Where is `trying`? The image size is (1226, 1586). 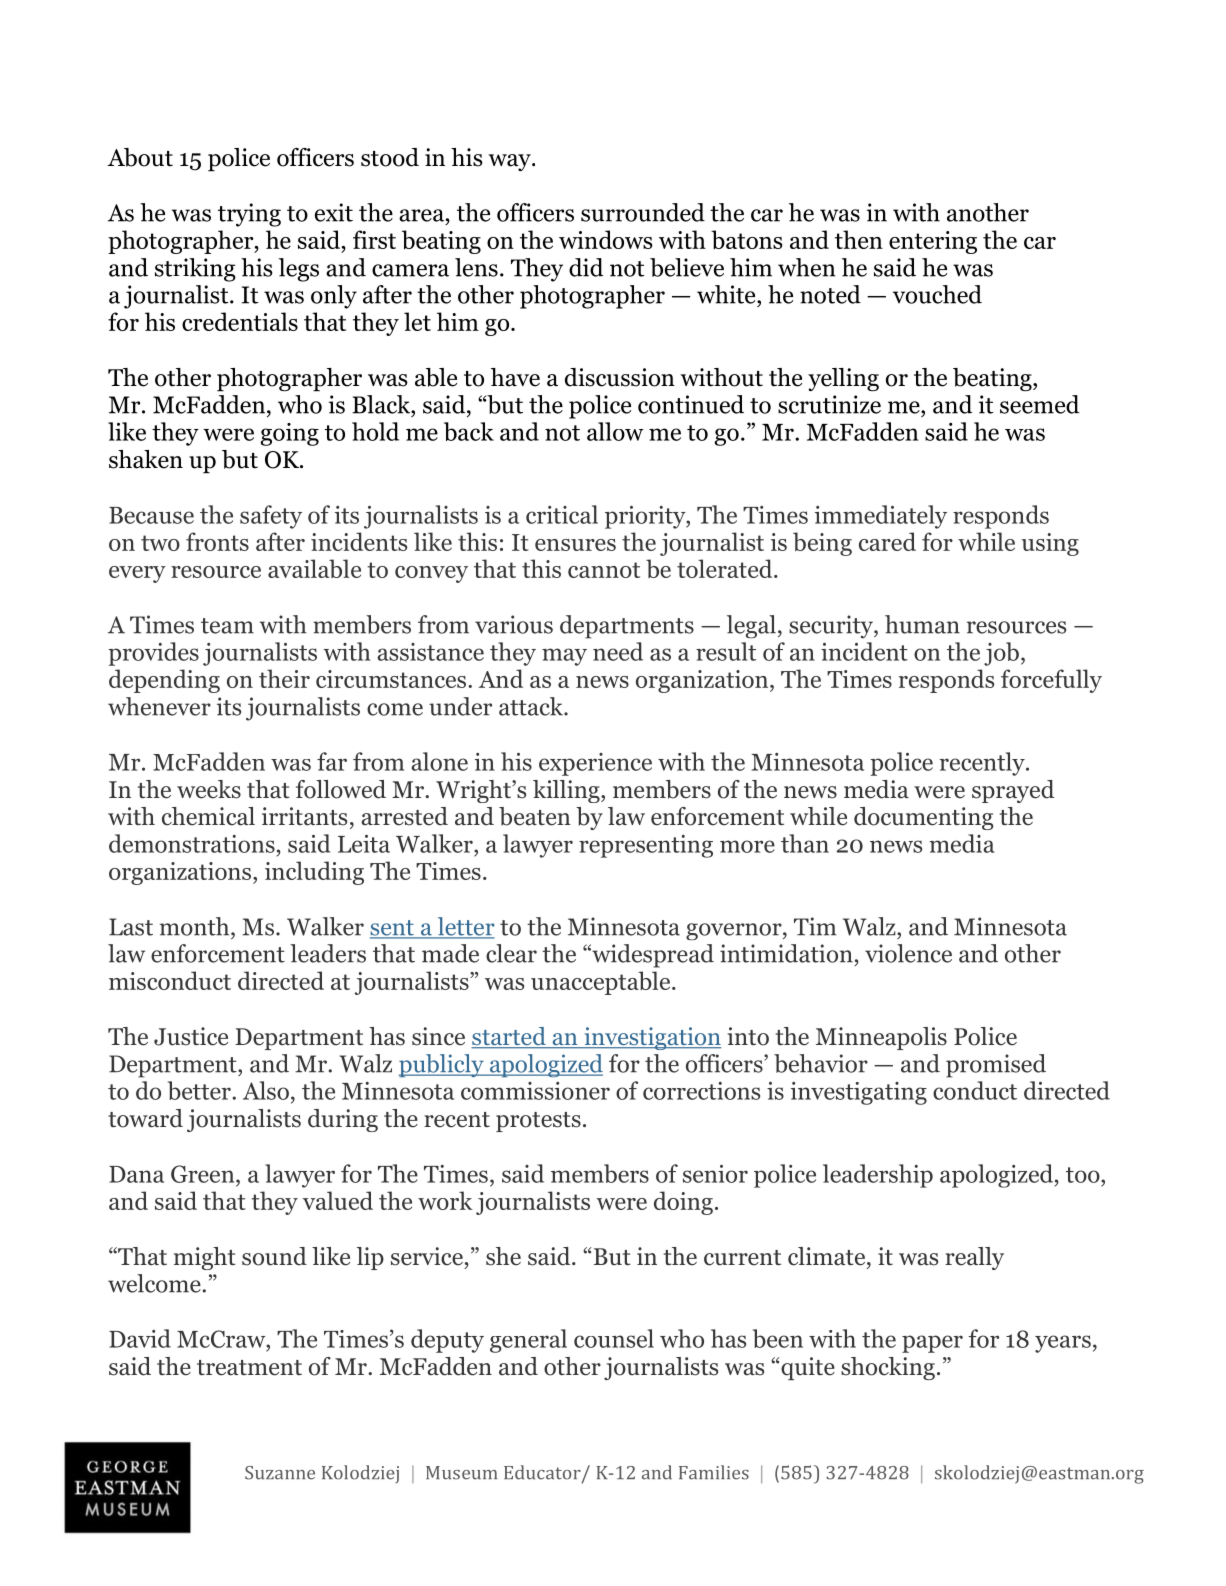
trying is located at coordinates (249, 215).
